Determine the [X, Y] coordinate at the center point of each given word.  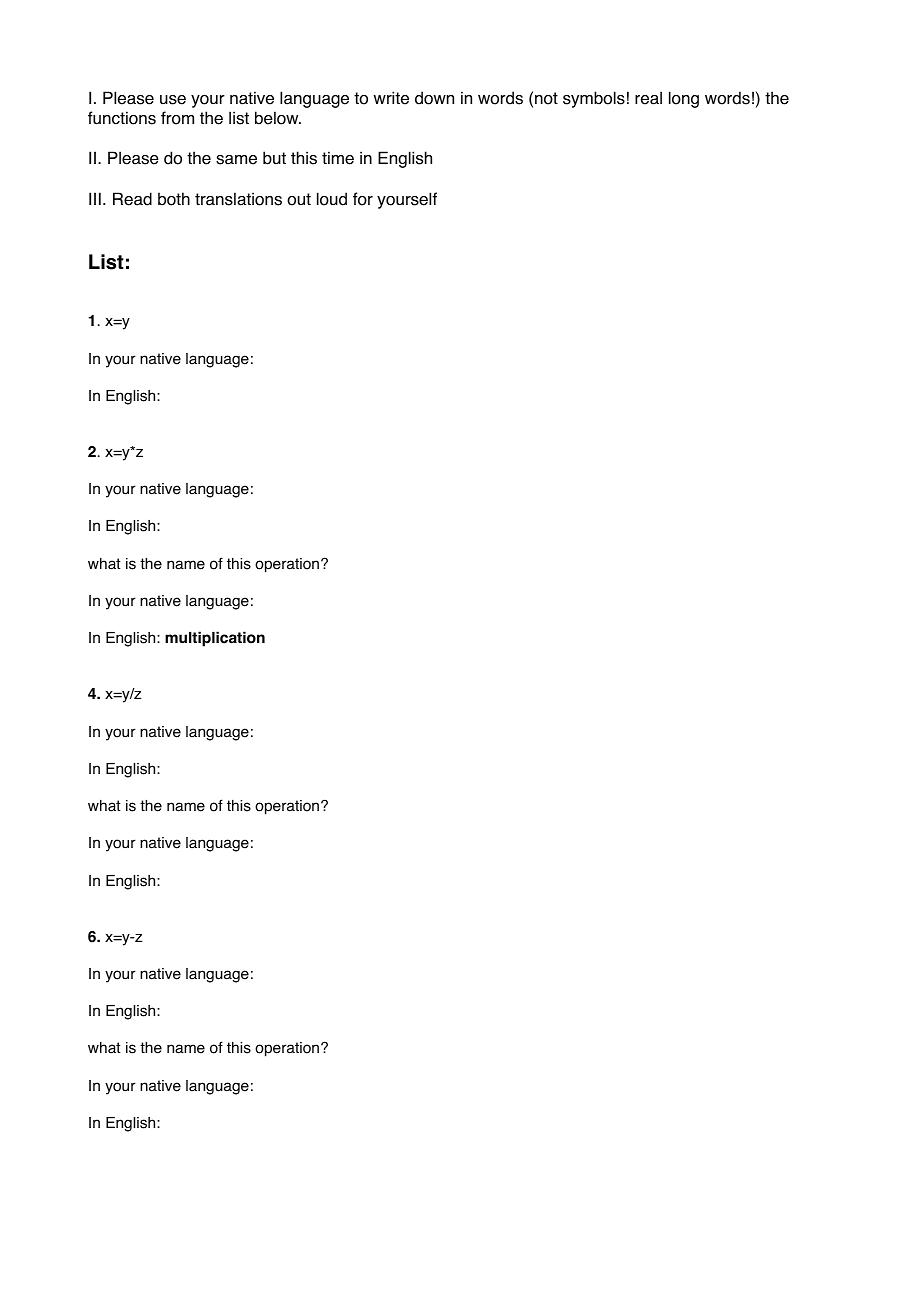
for [363, 199]
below [278, 118]
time [338, 158]
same [236, 160]
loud [332, 199]
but [274, 158]
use [173, 100]
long [684, 99]
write [391, 98]
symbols [594, 99]
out [299, 199]
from [177, 118]
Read [132, 199]
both [174, 199]
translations [238, 199]
